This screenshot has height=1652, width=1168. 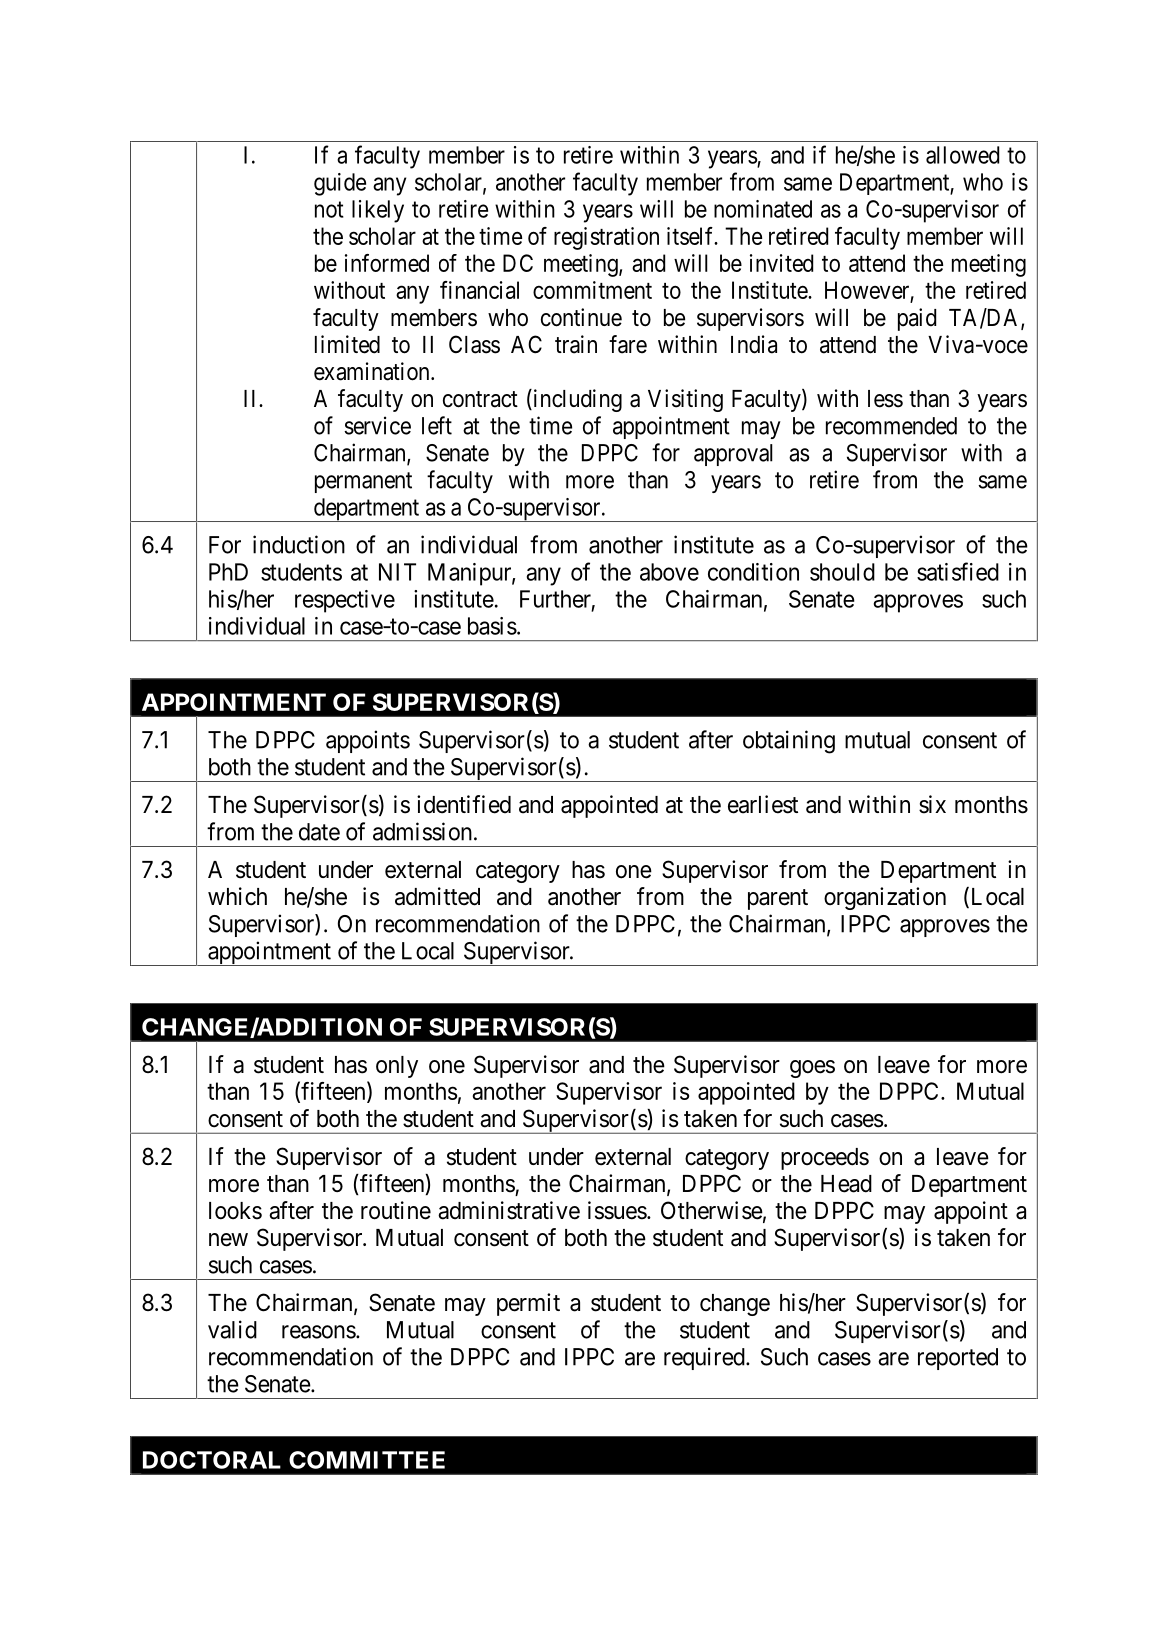 What do you see at coordinates (705, 1358) in the screenshot?
I see `required` at bounding box center [705, 1358].
